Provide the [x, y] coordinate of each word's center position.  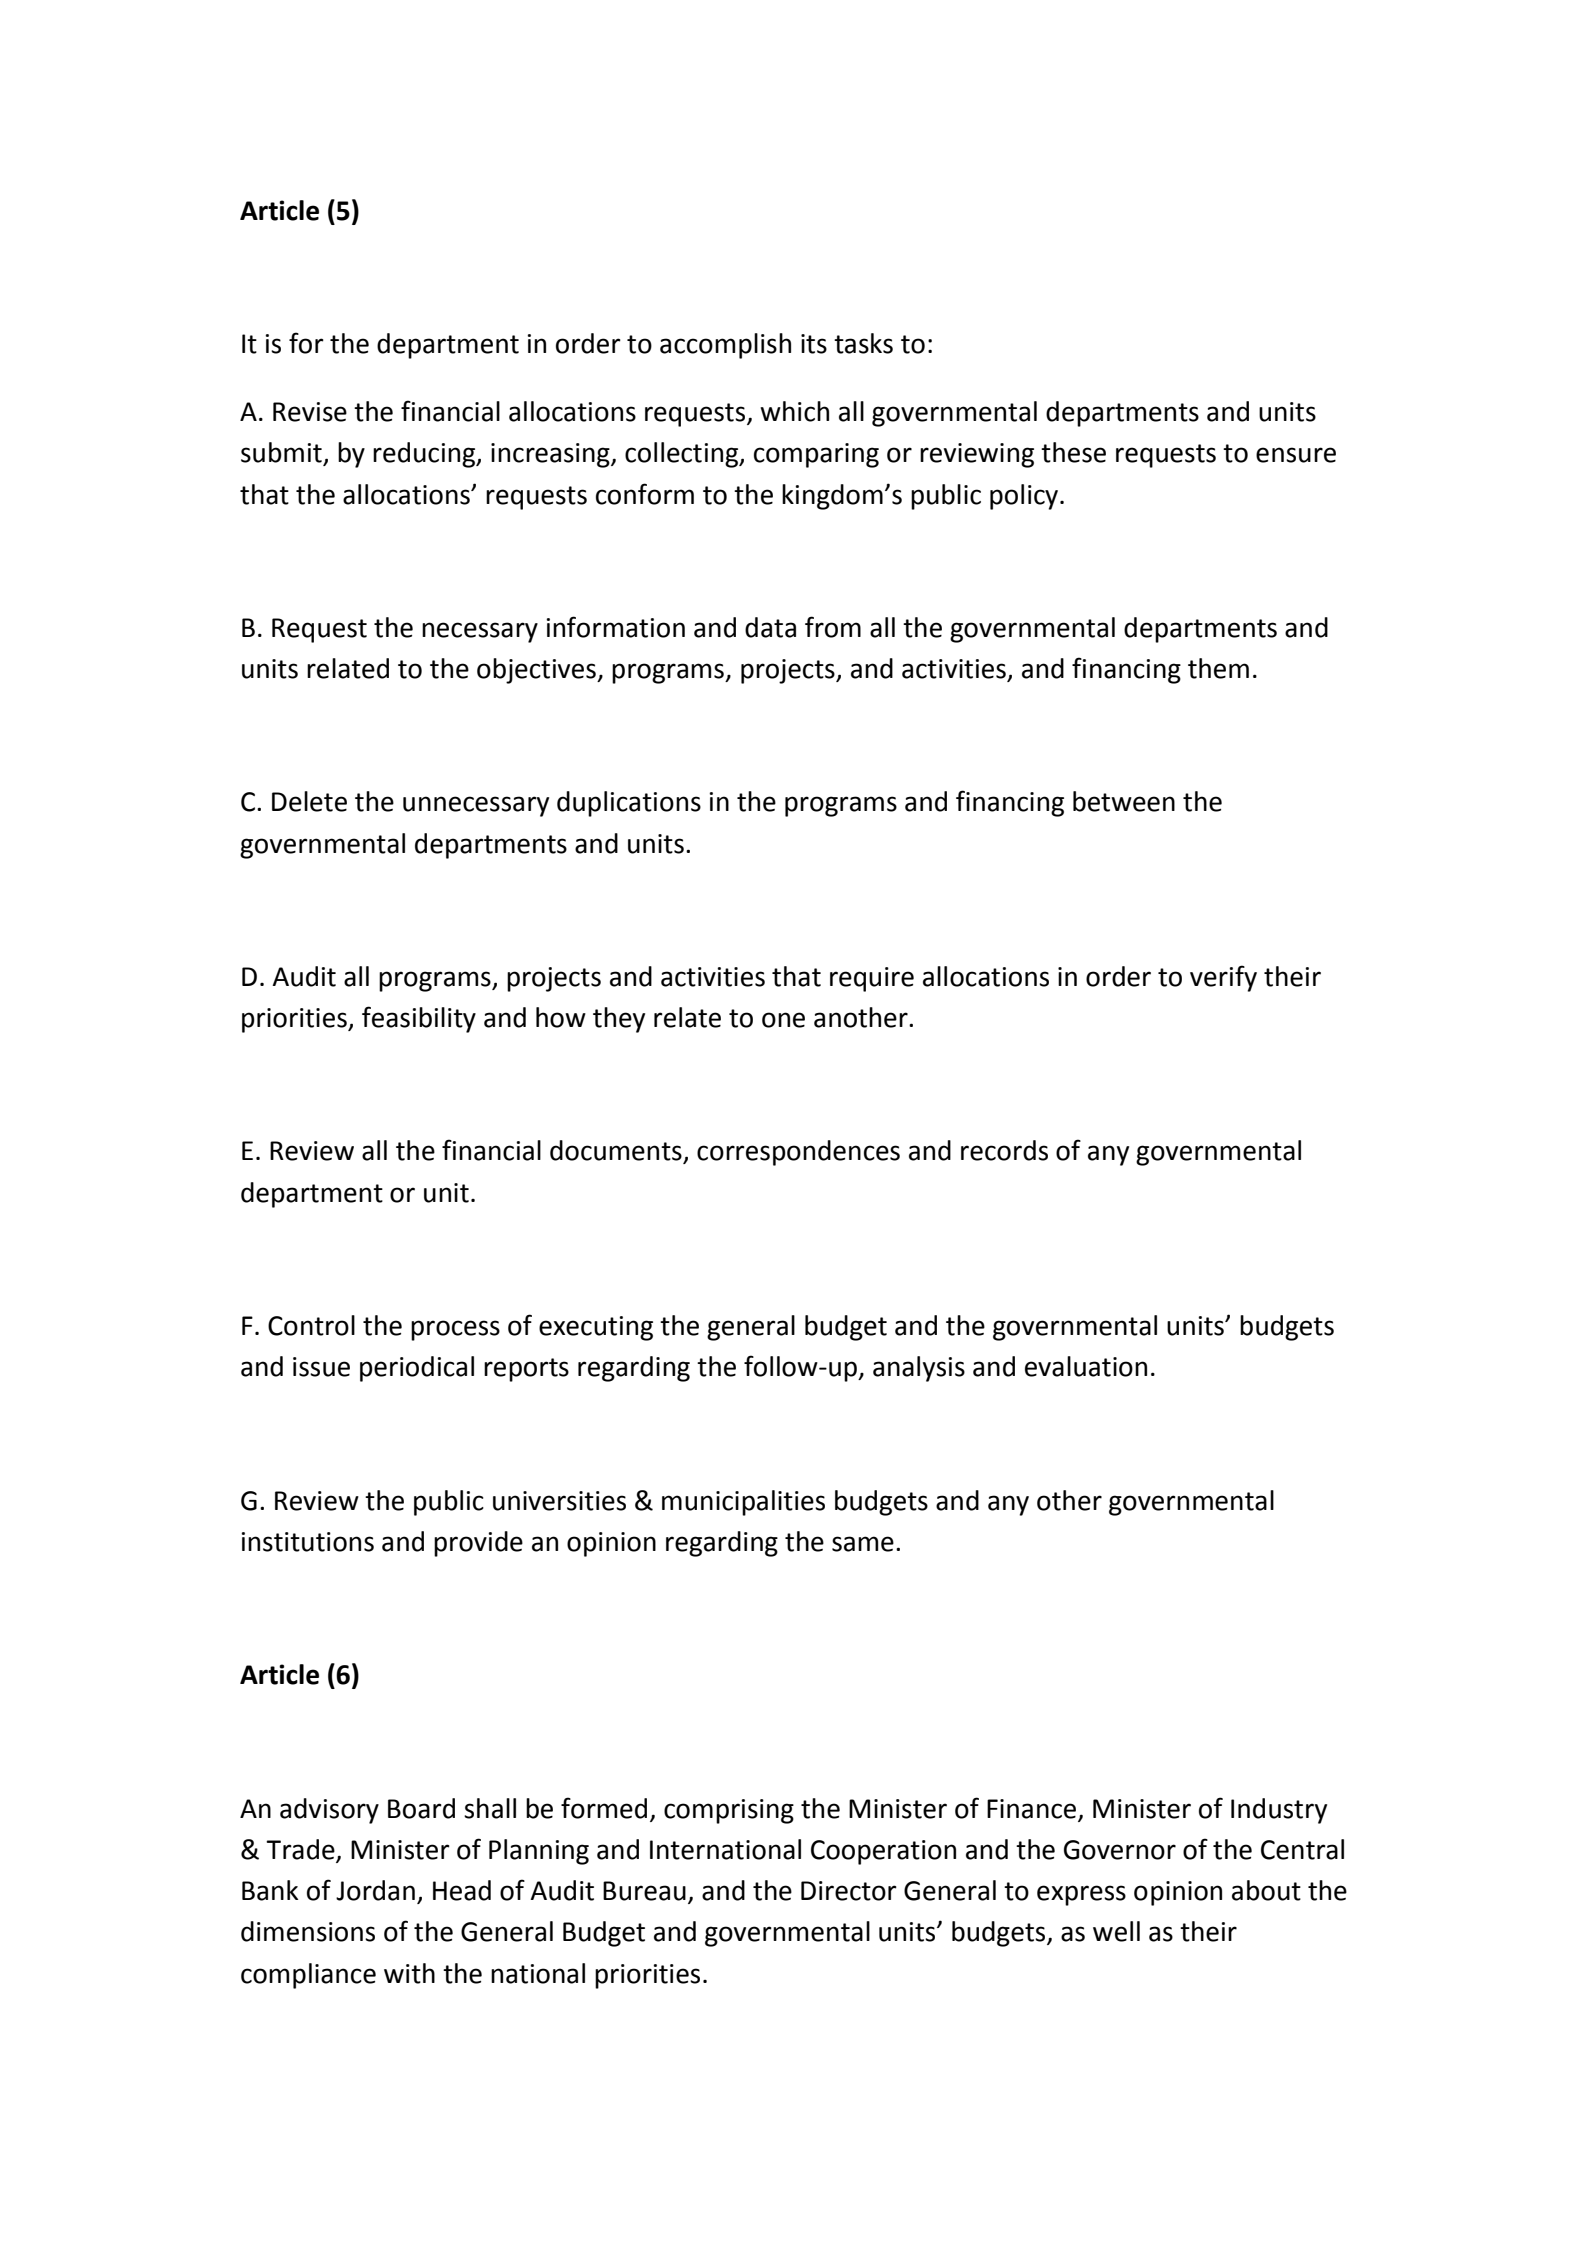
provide [478, 1544]
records [1004, 1150]
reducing [425, 455]
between [1124, 801]
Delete [309, 801]
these [1073, 452]
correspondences [798, 1153]
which [794, 411]
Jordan [375, 1890]
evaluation [1086, 1366]
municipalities [743, 1503]
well [1116, 1931]
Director [849, 1891]
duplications [629, 804]
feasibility [419, 1019]
